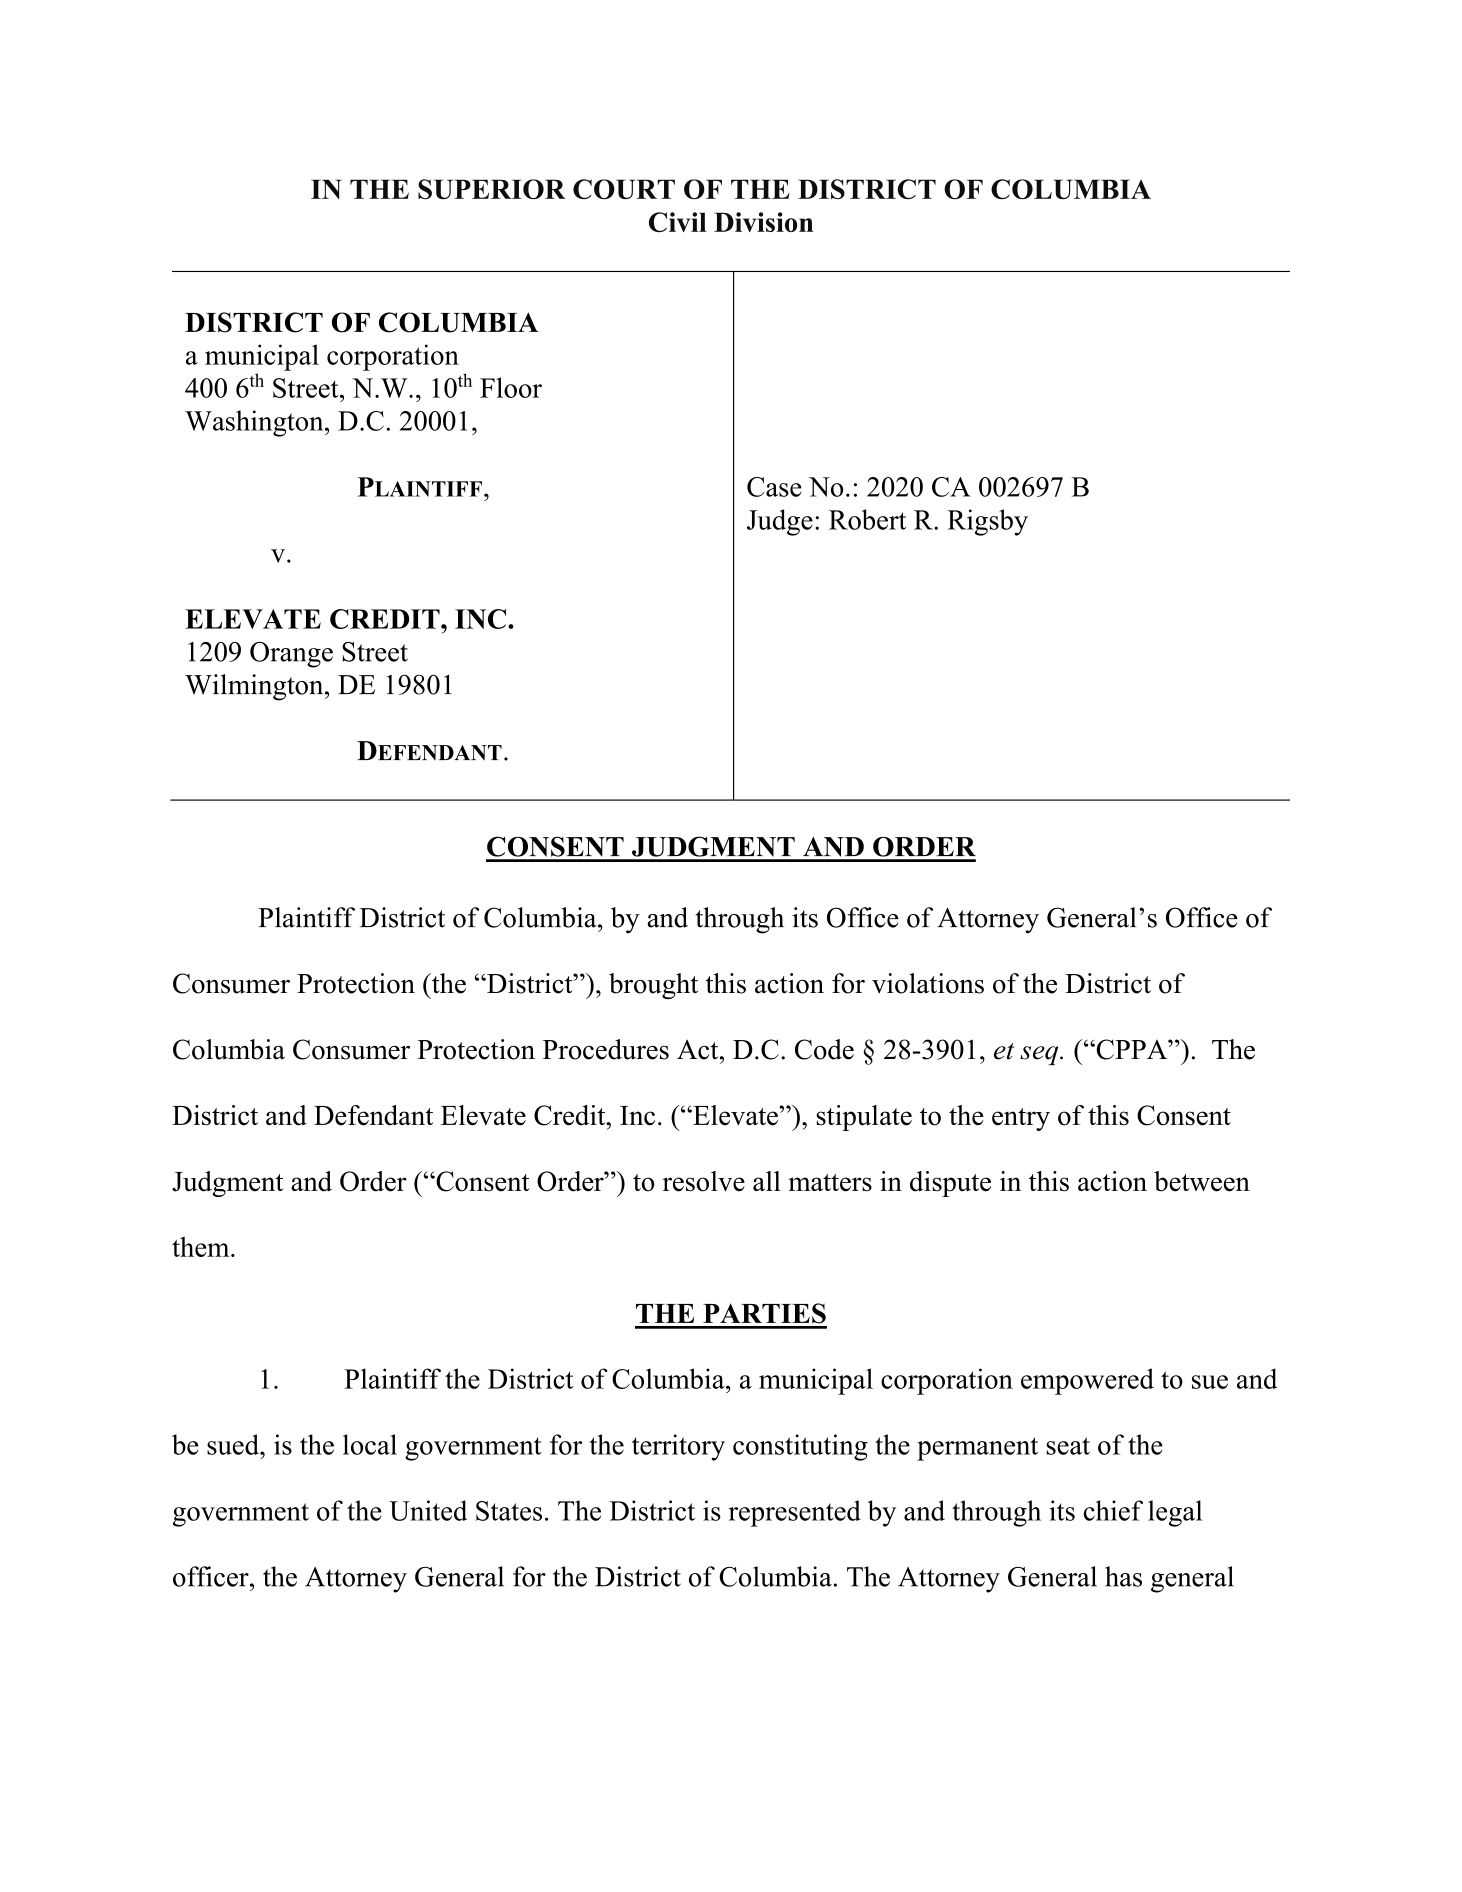  What do you see at coordinates (492, 189) in the screenshot?
I see `SUPERIOR` at bounding box center [492, 189].
